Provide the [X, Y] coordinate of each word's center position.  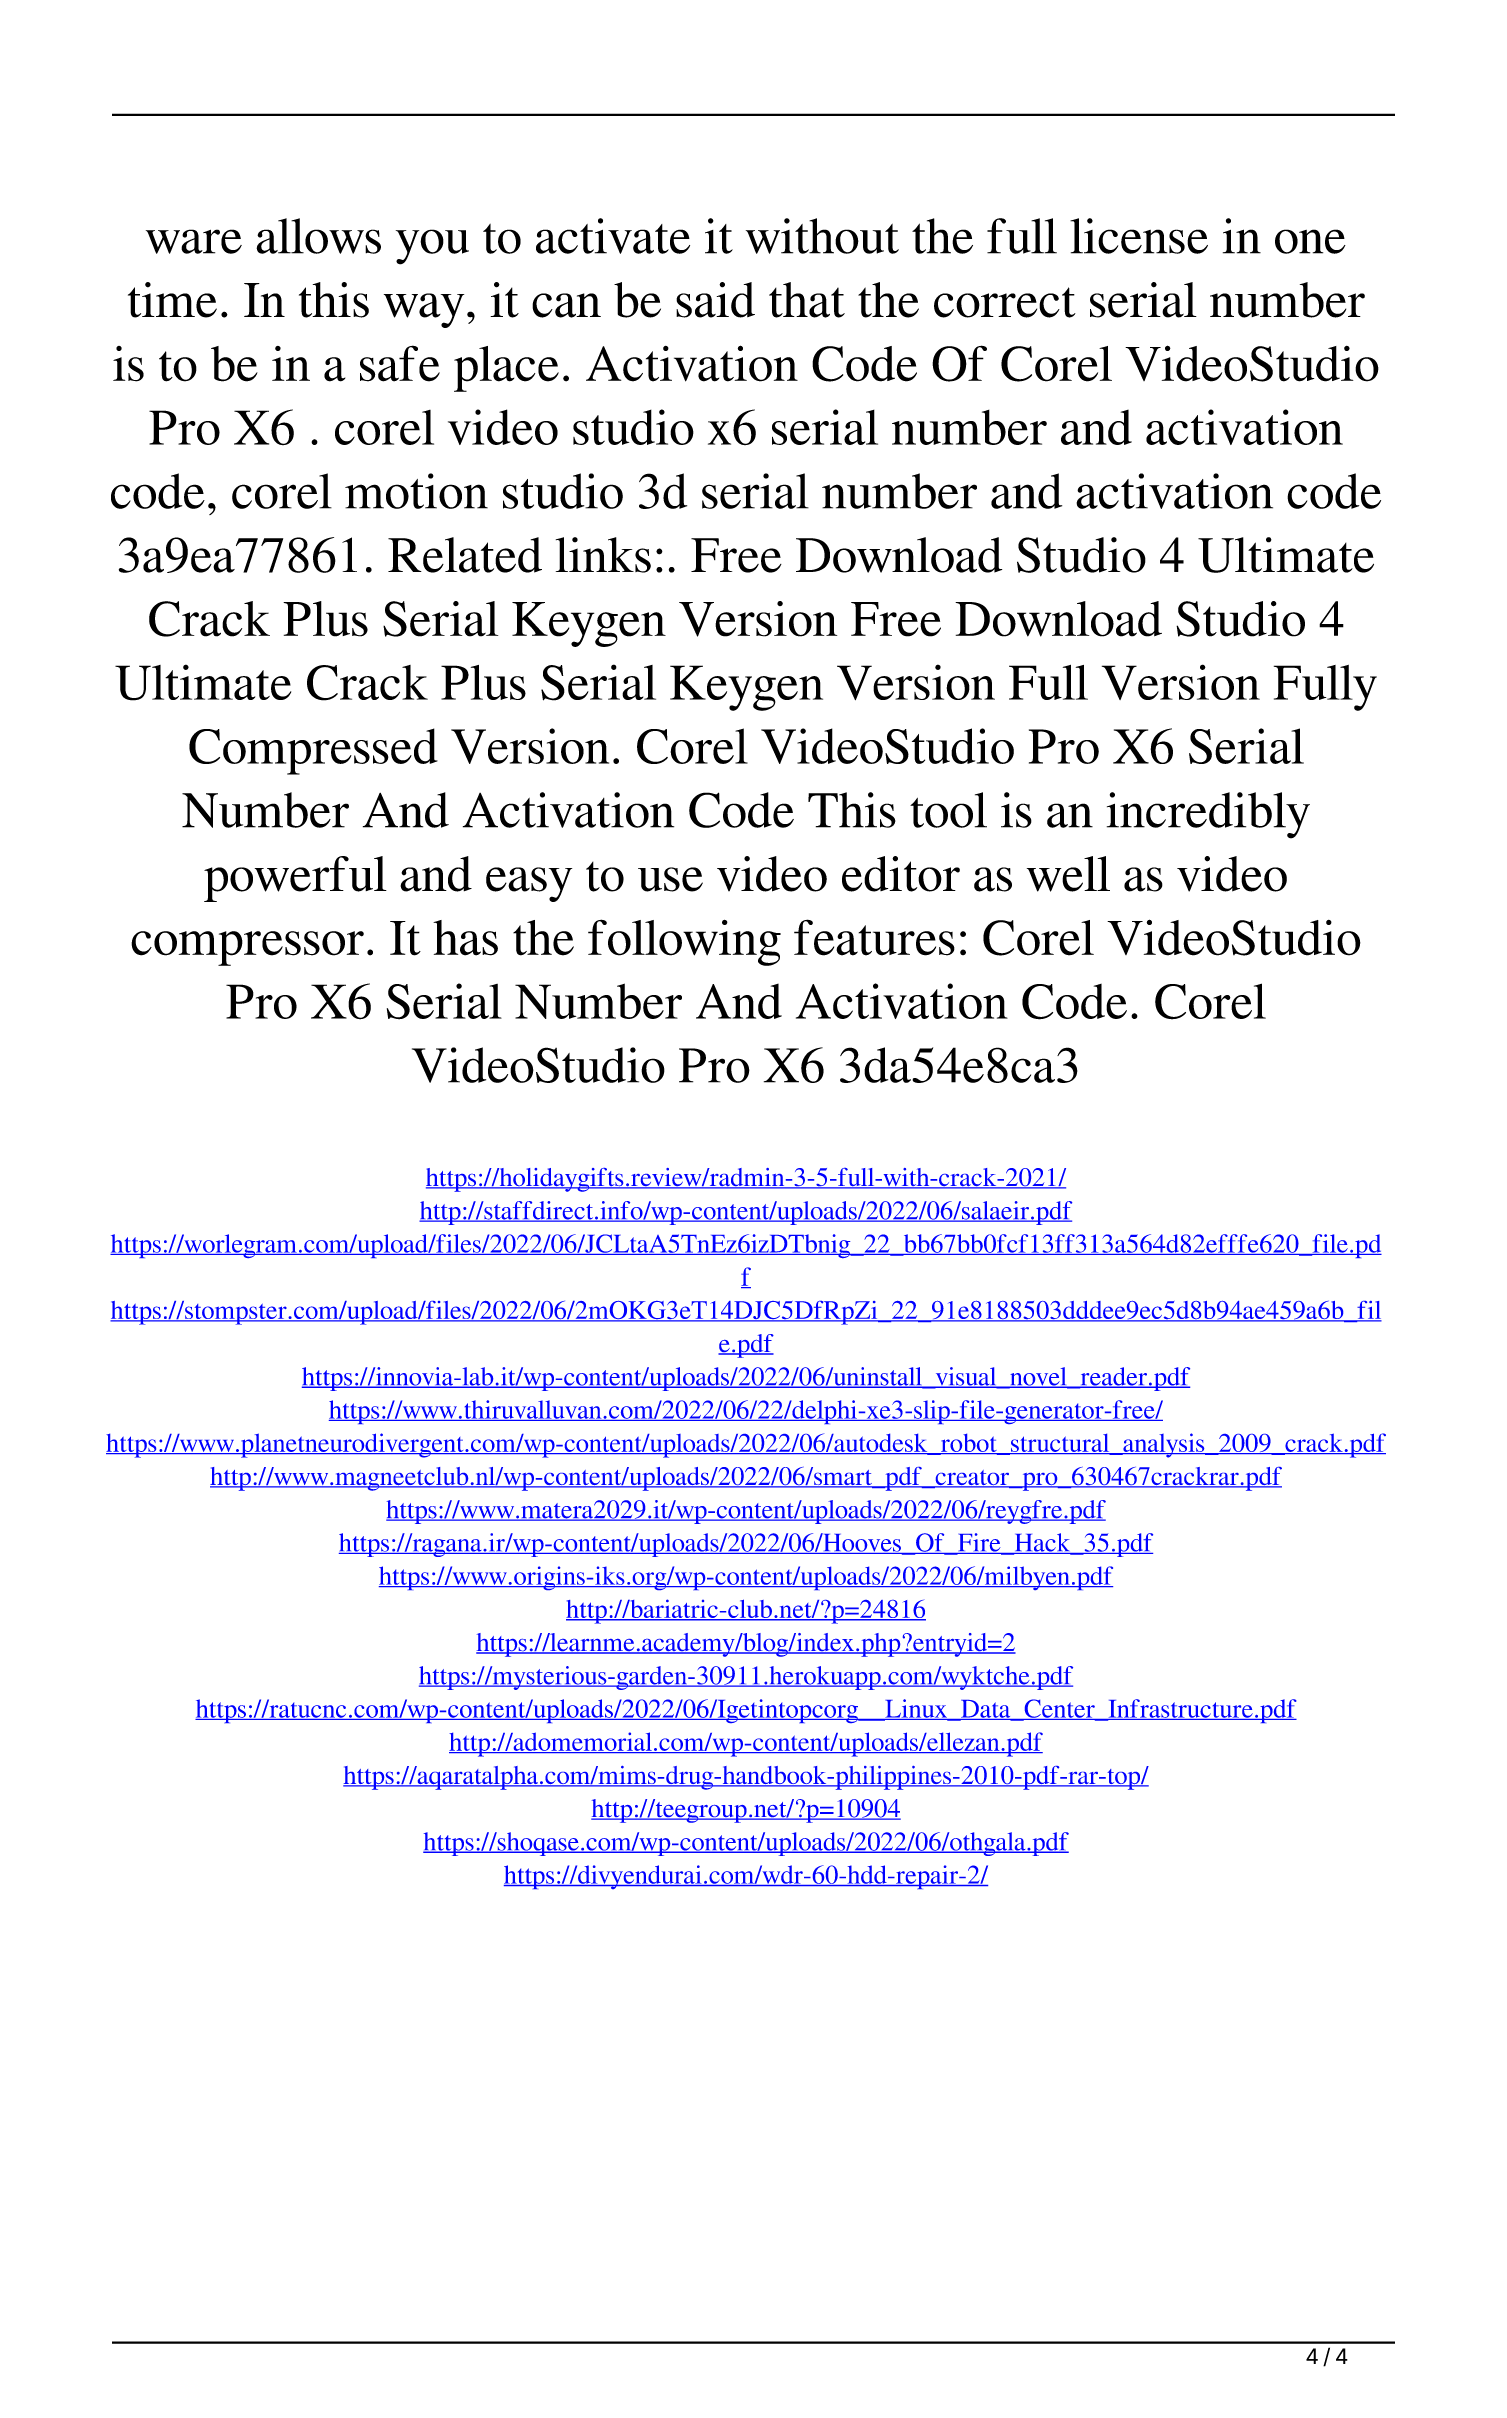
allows [318, 236]
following [684, 942]
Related [465, 555]
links [603, 555]
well [1068, 874]
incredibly [1208, 815]
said [715, 300]
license [1139, 236]
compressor [247, 948]
